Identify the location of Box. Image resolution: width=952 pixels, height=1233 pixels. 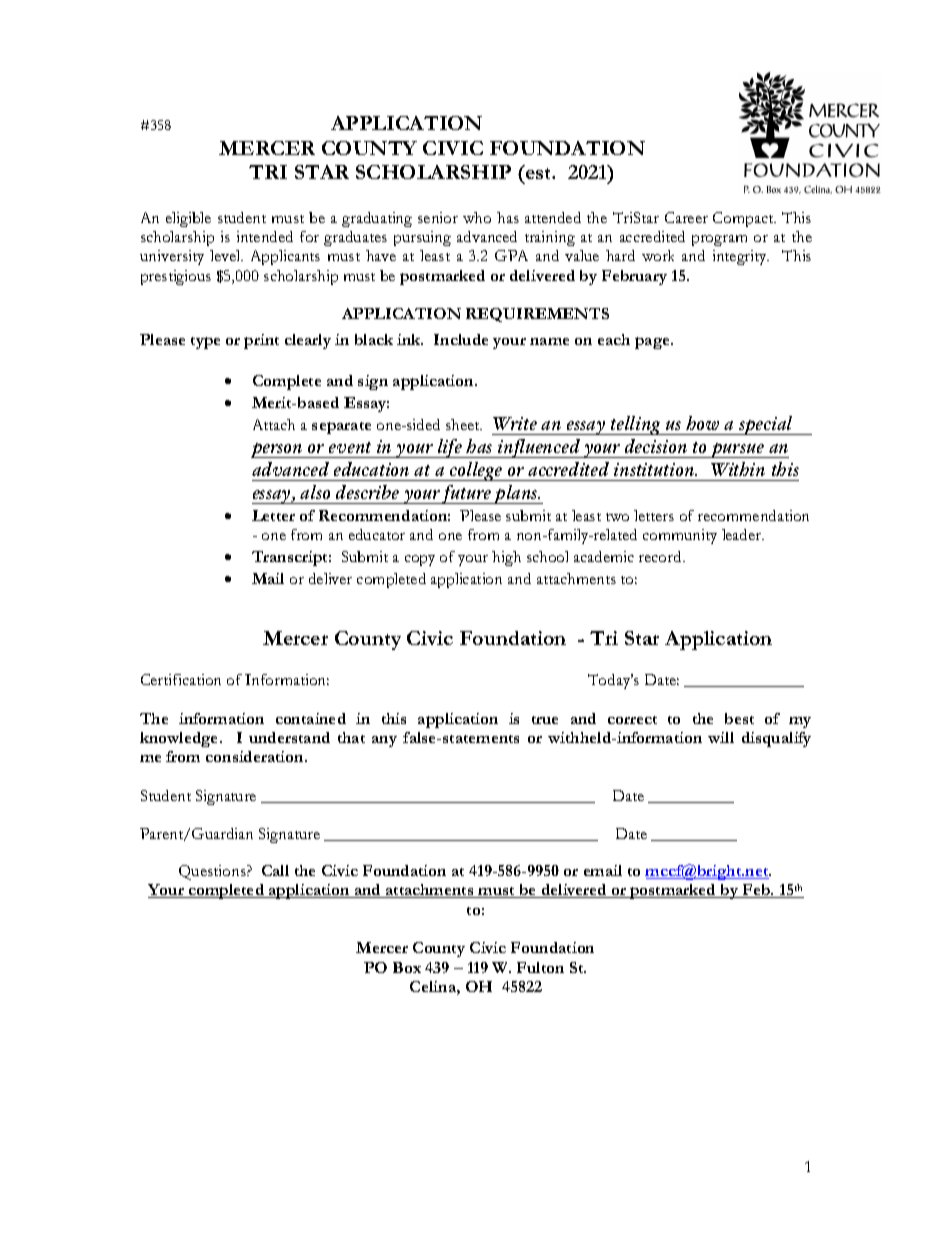
(407, 967).
